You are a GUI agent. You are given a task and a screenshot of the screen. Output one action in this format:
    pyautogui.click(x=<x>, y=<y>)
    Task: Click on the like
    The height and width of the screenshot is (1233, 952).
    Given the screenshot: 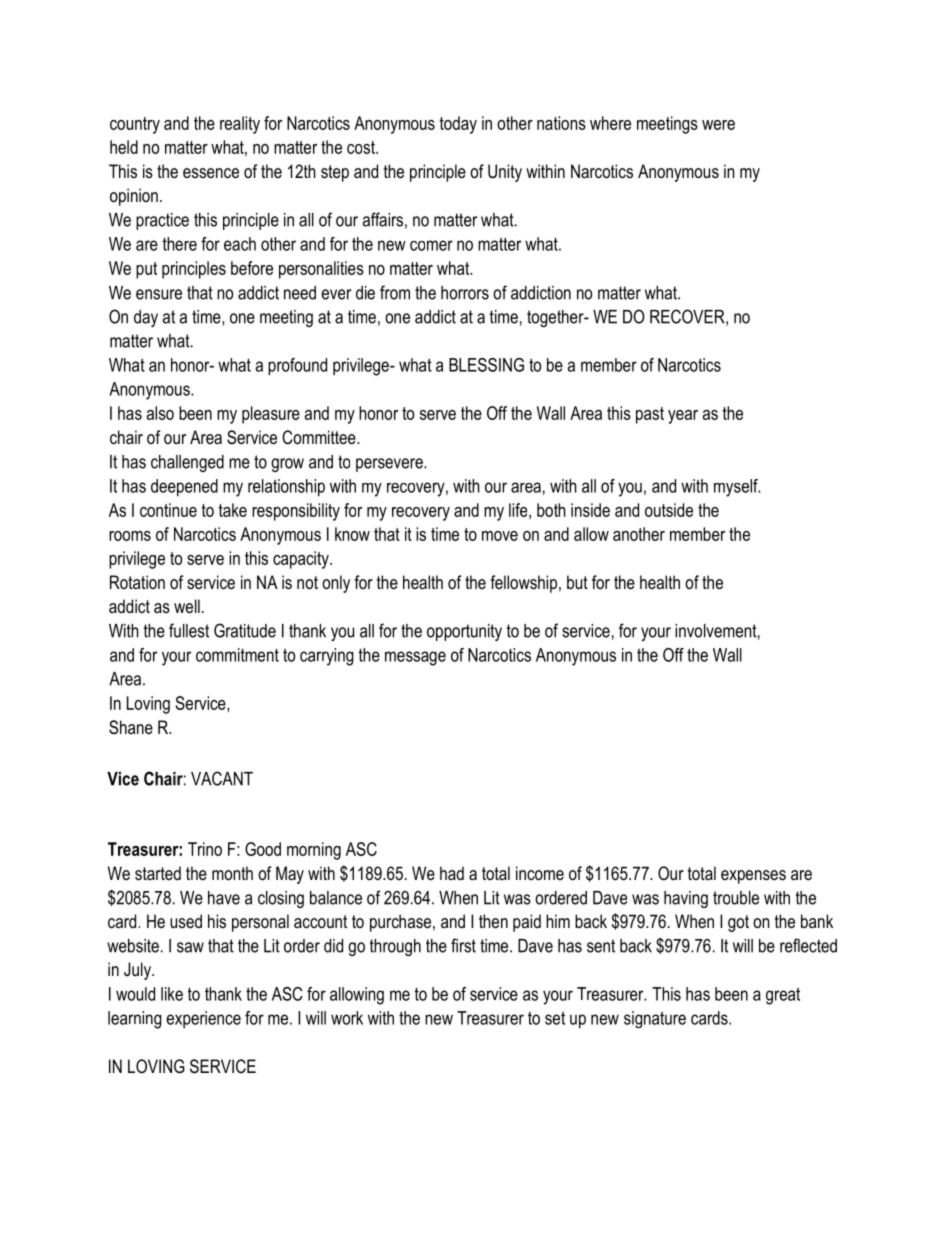 What is the action you would take?
    pyautogui.click(x=172, y=994)
